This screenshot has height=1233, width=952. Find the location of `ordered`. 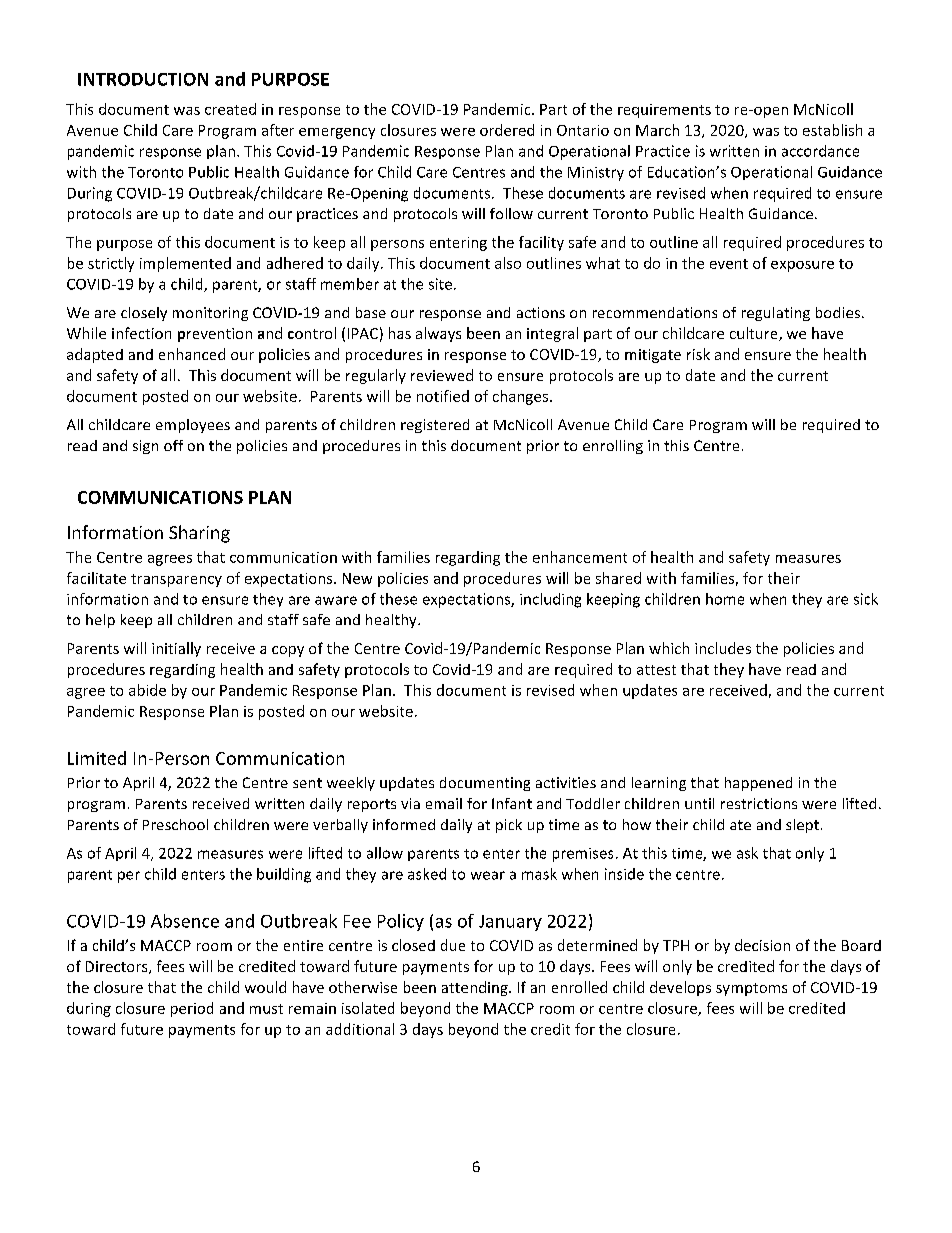

ordered is located at coordinates (507, 130).
